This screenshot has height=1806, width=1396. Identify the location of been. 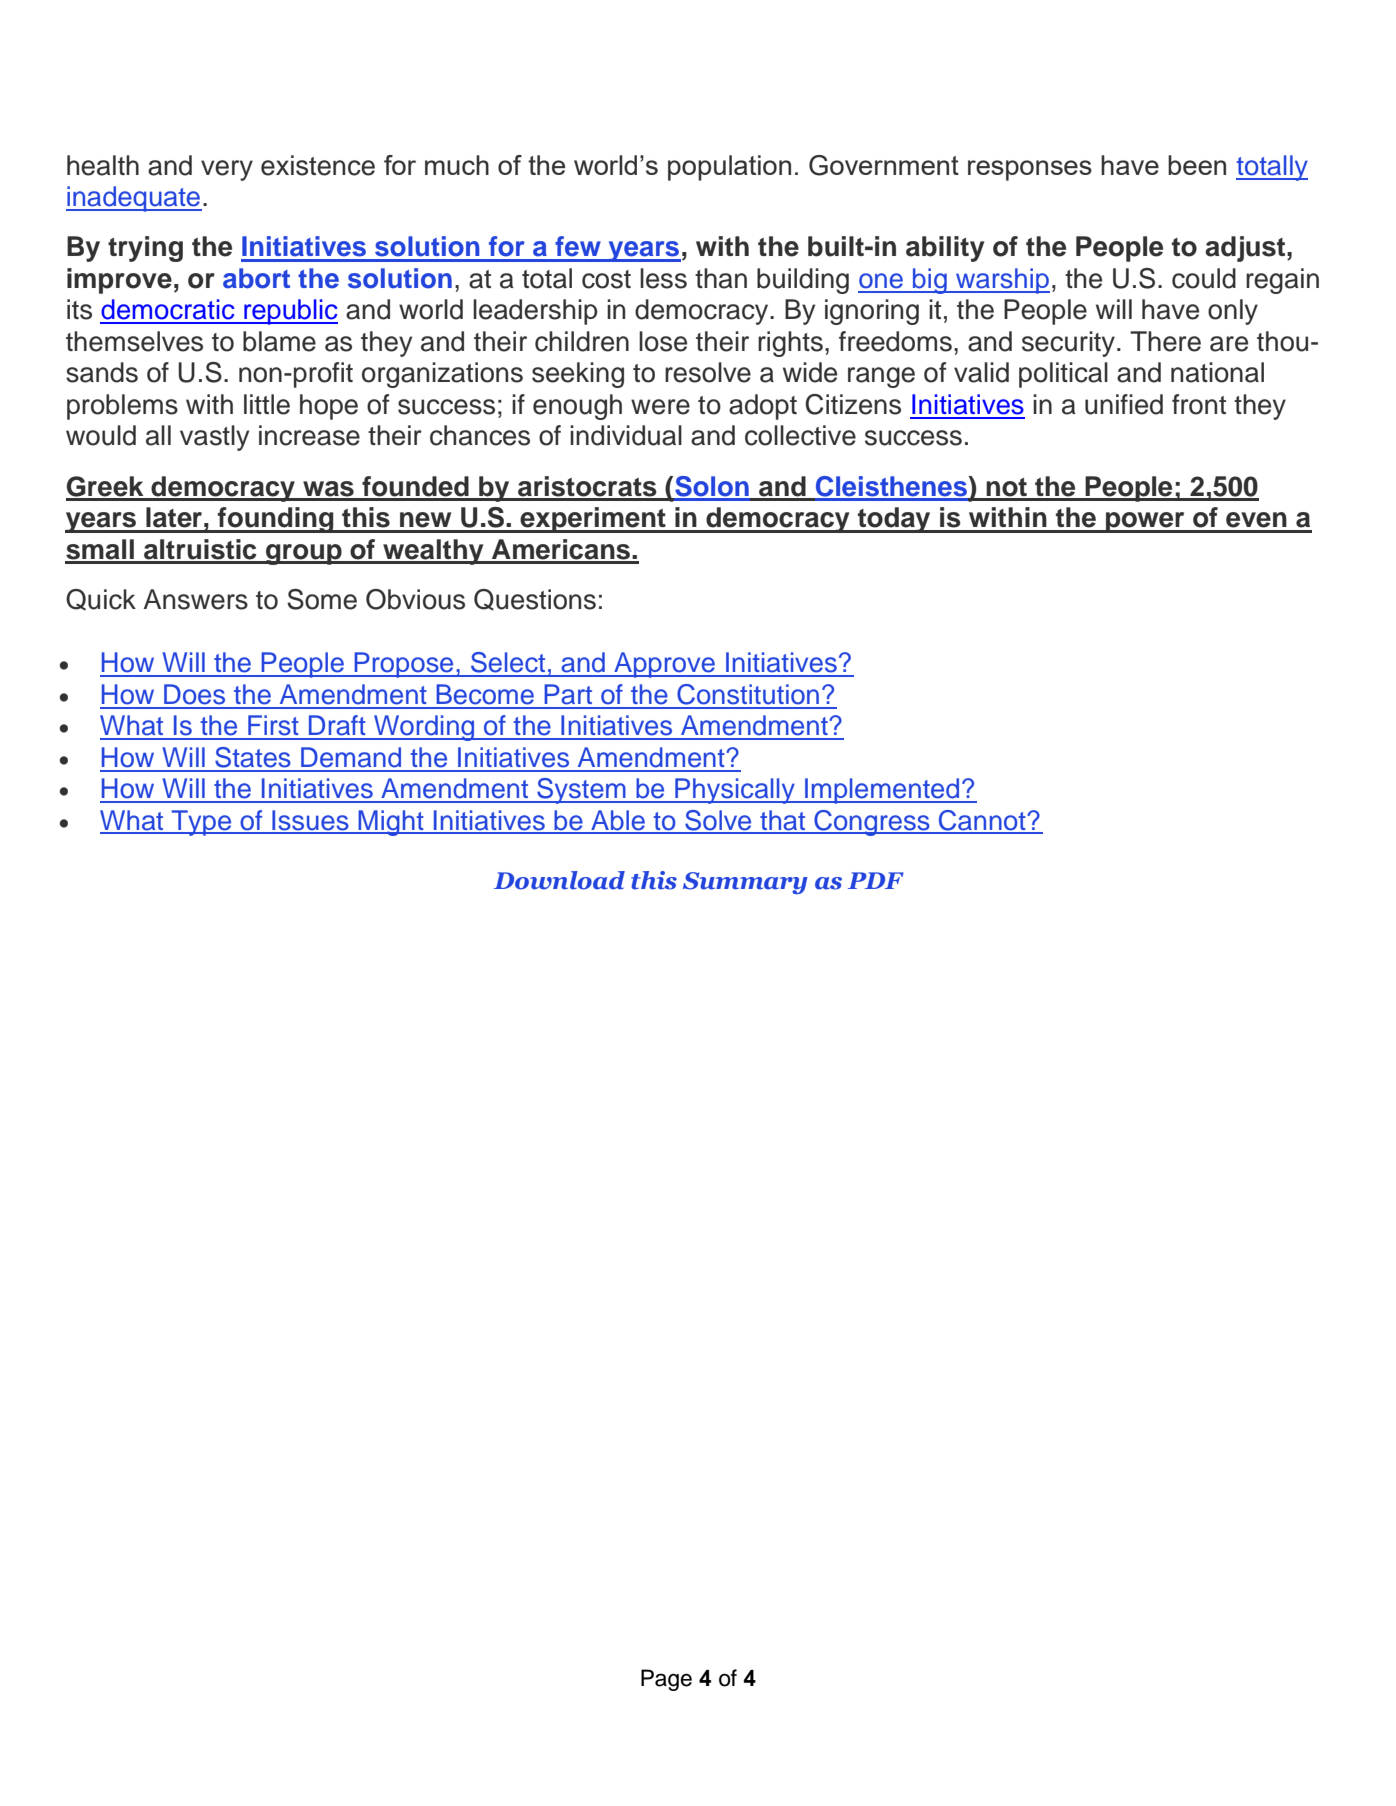
(1197, 165).
